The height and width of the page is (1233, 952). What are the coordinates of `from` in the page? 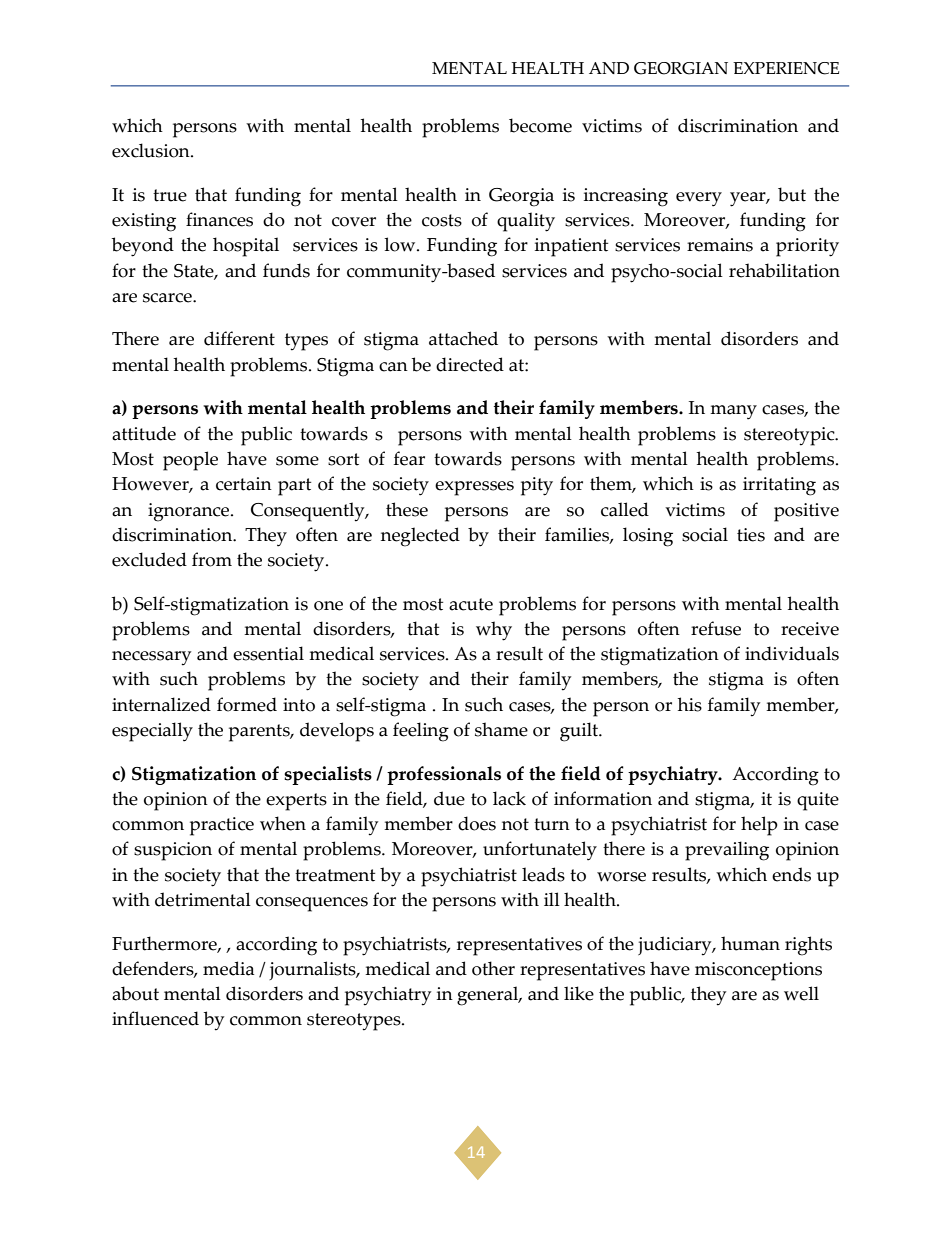 It's located at (212, 559).
